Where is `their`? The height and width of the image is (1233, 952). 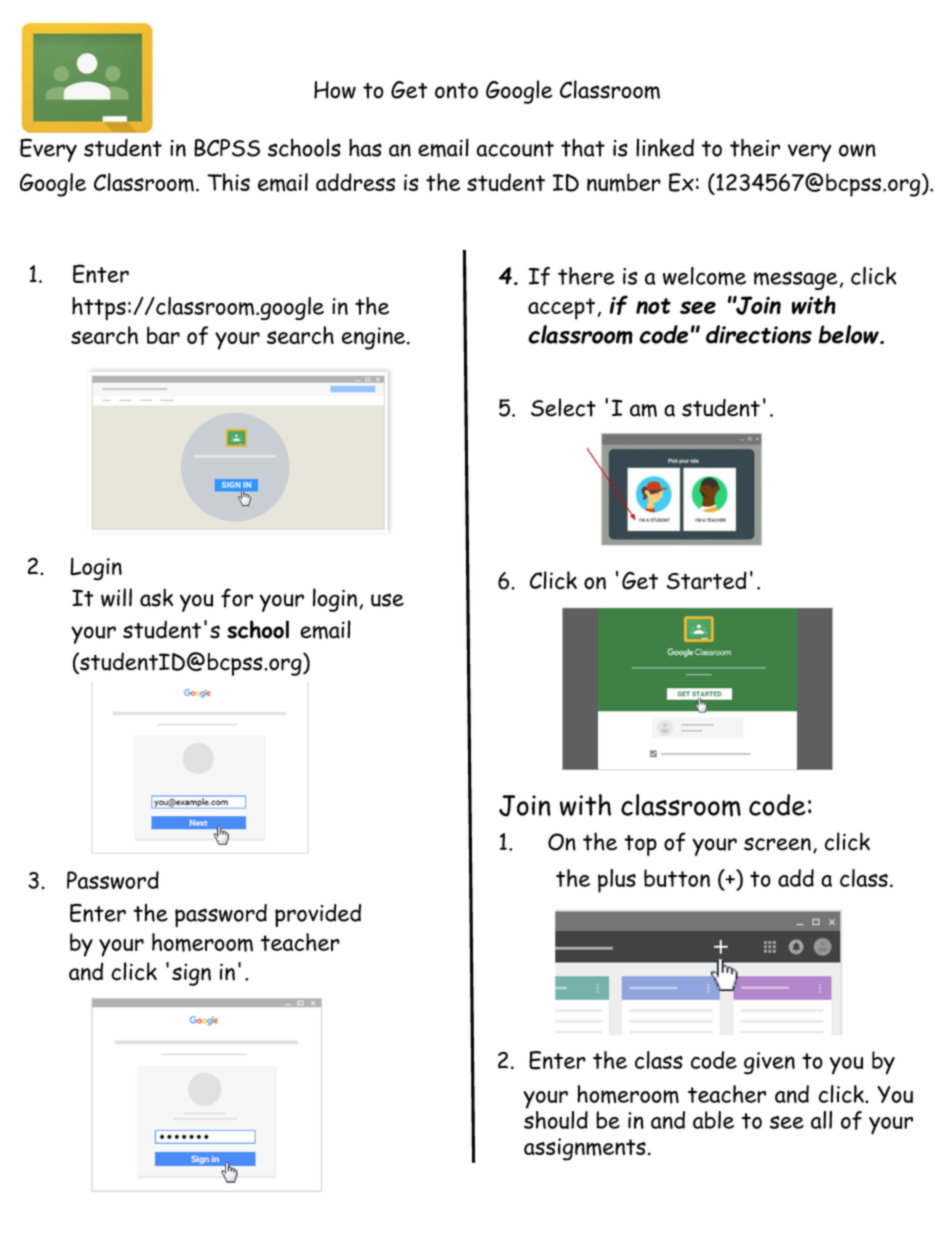
their is located at coordinates (755, 147).
